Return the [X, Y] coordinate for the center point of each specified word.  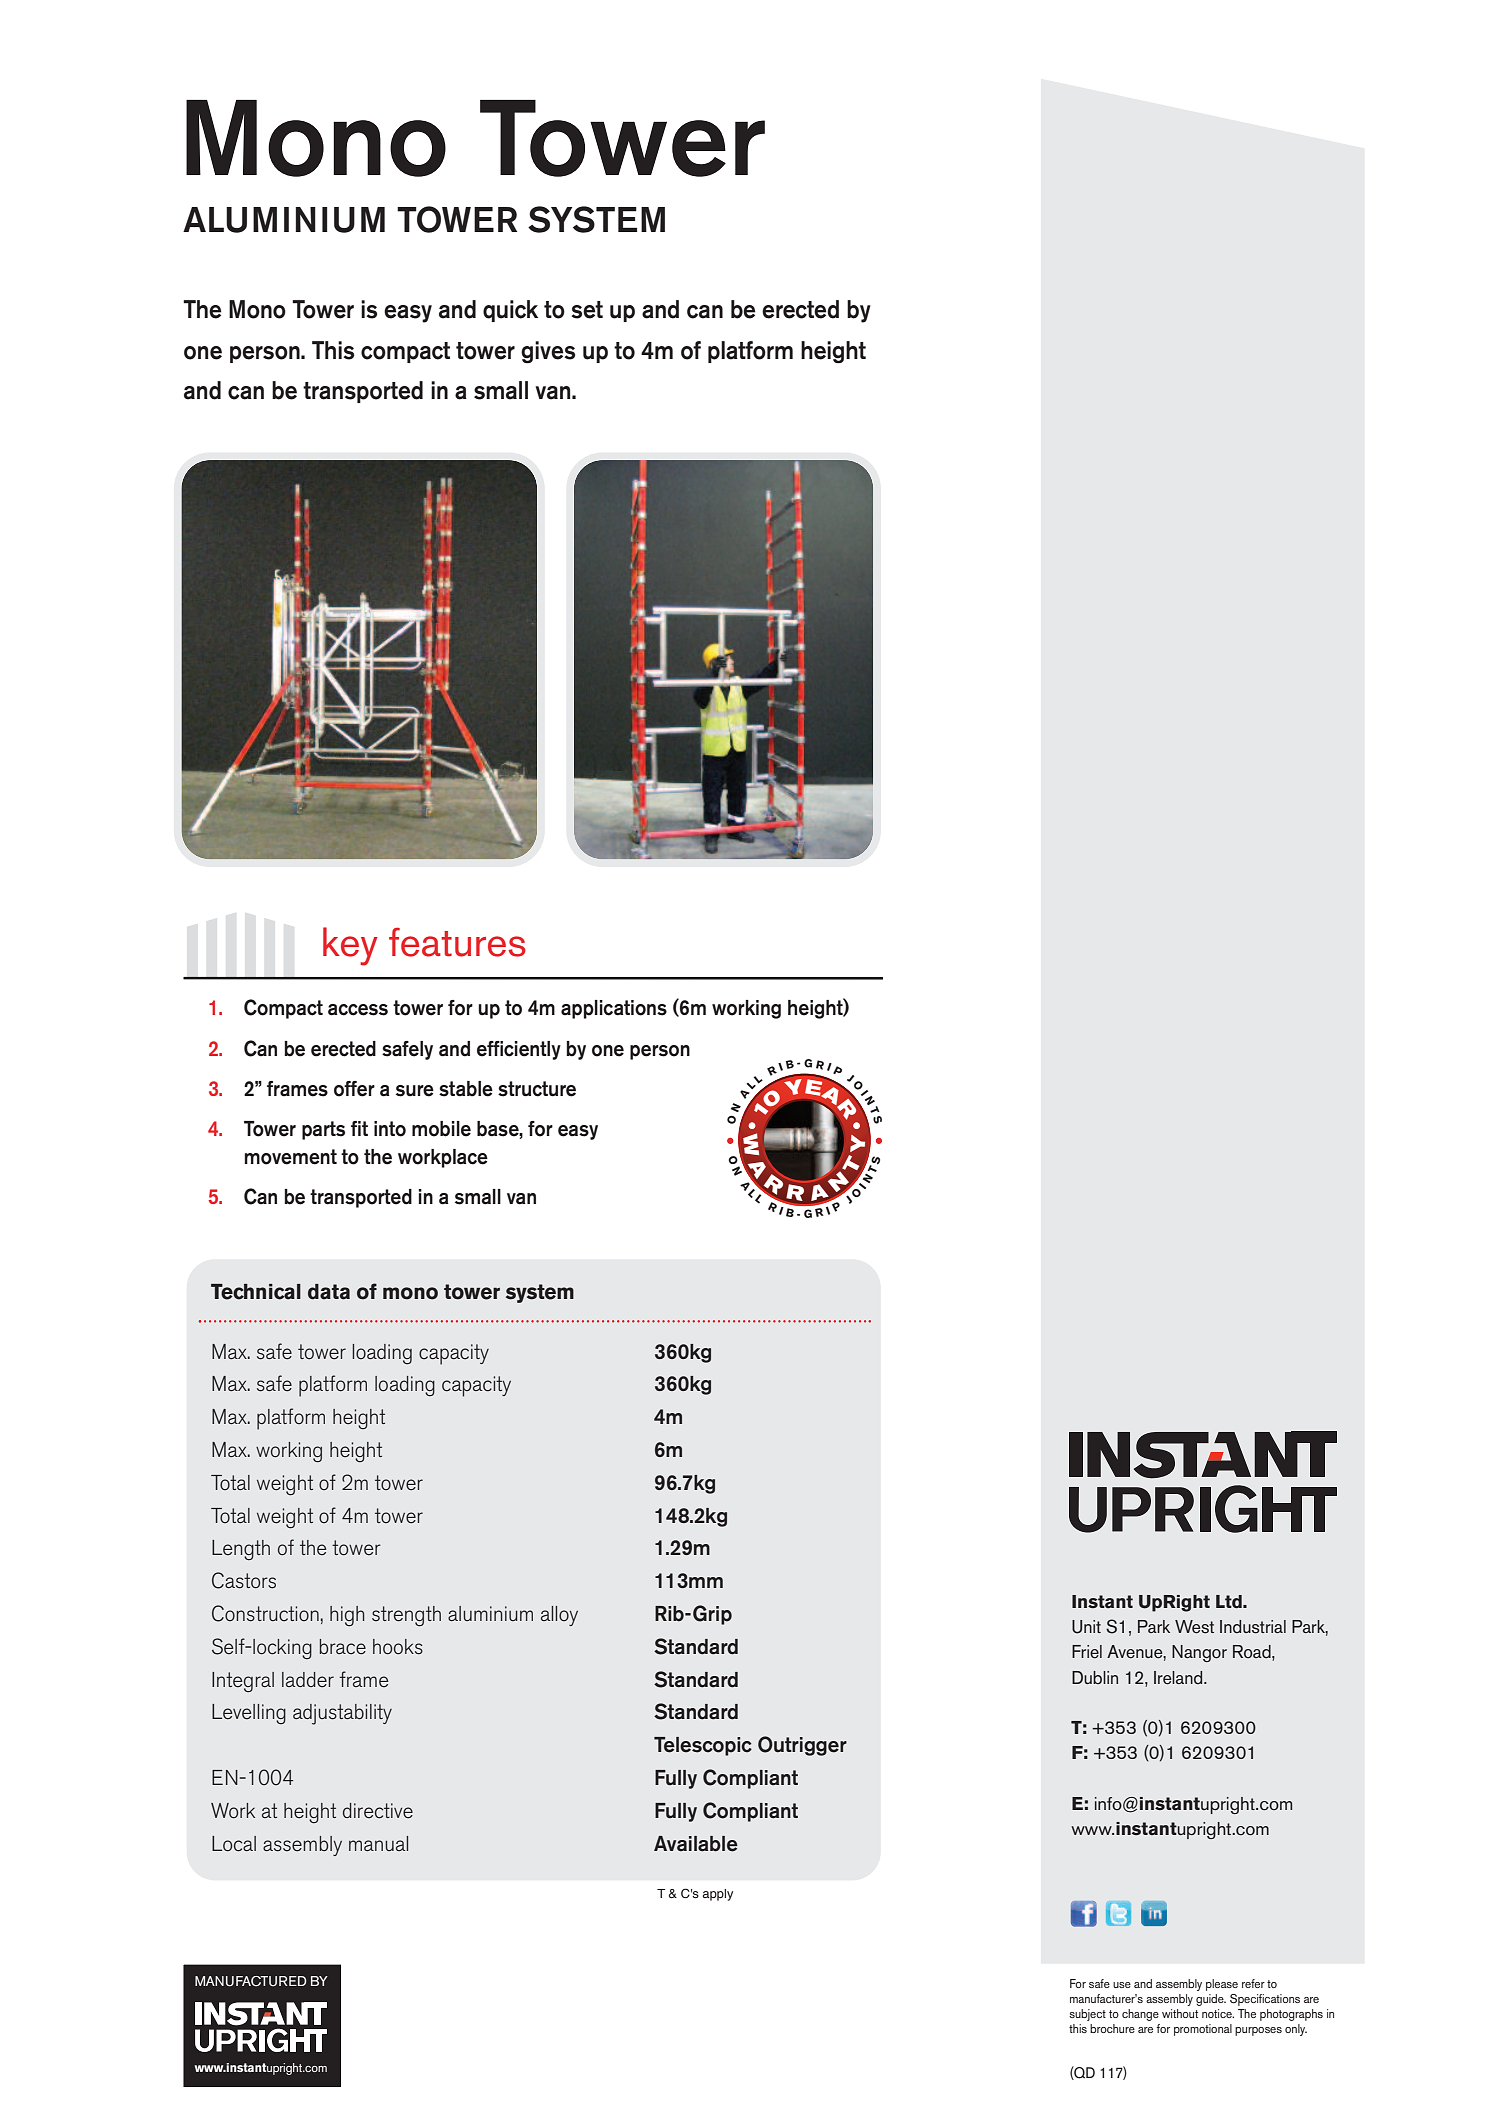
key [350, 946]
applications [614, 1009]
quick [510, 311]
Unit [1086, 1627]
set [587, 310]
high [347, 1616]
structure [537, 1089]
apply [717, 1895]
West [1194, 1627]
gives [548, 352]
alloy [559, 1616]
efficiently [519, 1050]
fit [359, 1128]
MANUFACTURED [251, 1981]
